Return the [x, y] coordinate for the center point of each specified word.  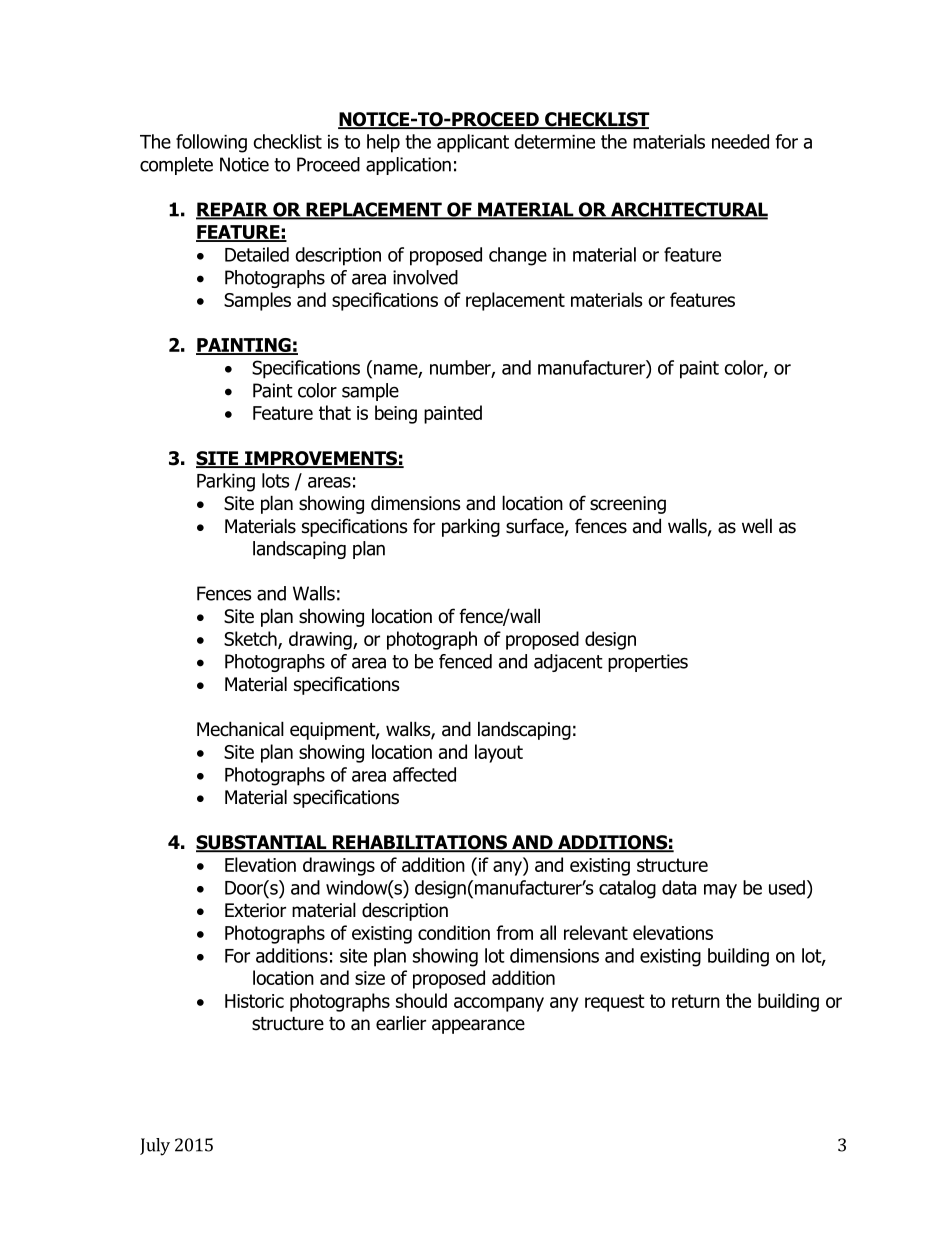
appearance [478, 1026]
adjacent [568, 663]
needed [740, 141]
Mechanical [240, 729]
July [155, 1147]
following [211, 143]
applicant [473, 143]
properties [648, 663]
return [696, 1001]
